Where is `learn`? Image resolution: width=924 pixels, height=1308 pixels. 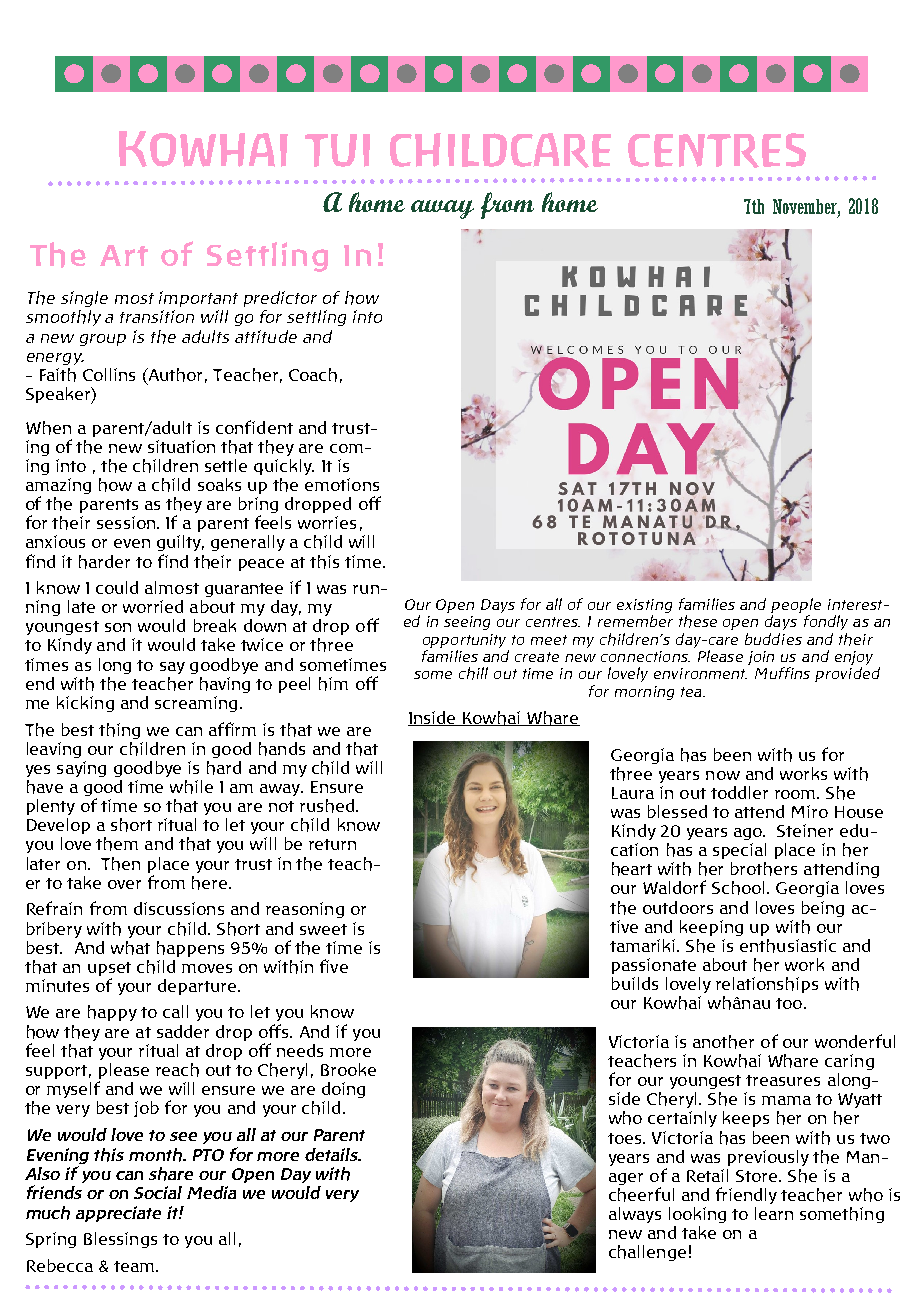
learn is located at coordinates (774, 1213).
